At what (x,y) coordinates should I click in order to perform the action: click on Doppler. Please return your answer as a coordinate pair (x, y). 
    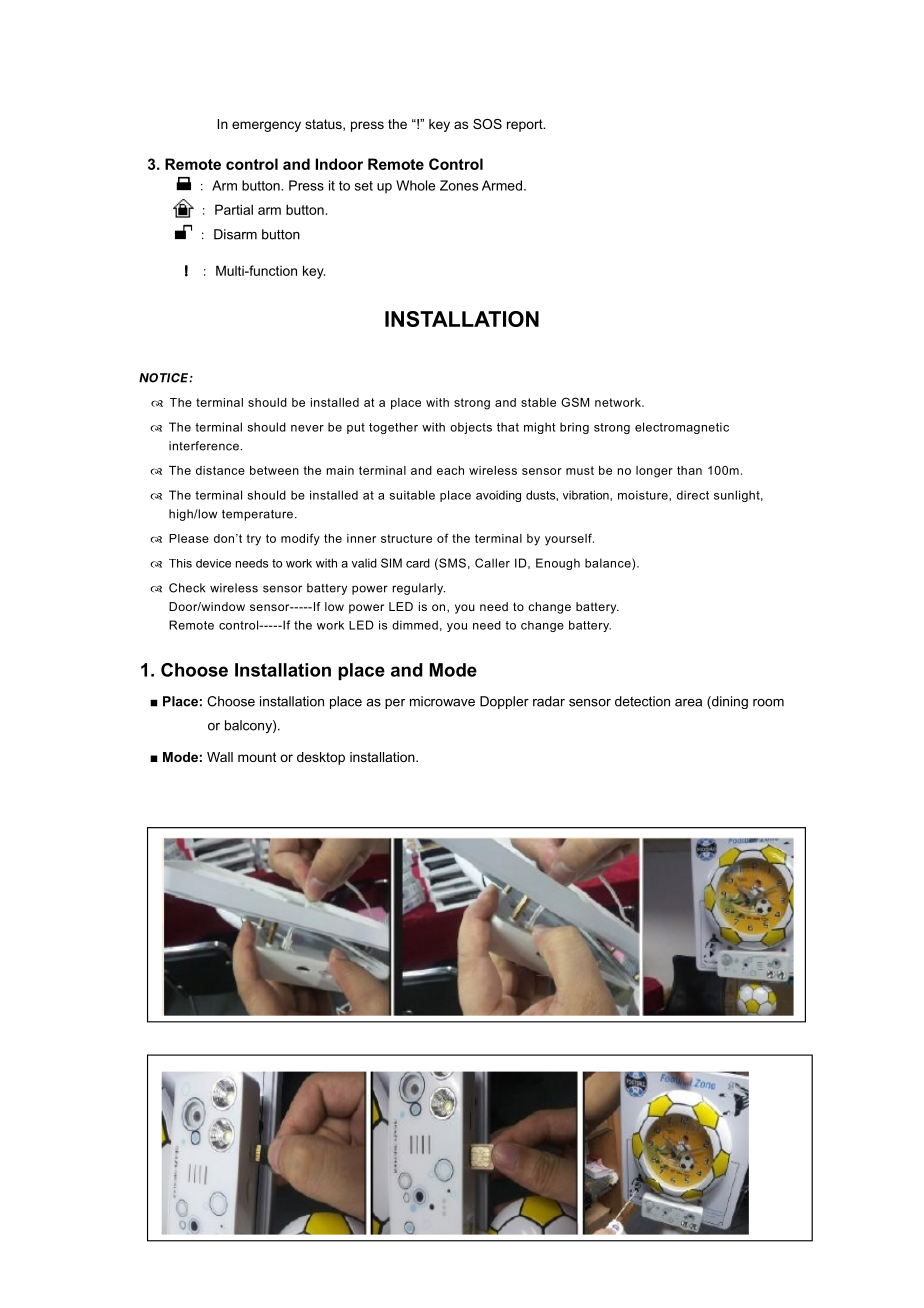
    Looking at the image, I should click on (504, 702).
